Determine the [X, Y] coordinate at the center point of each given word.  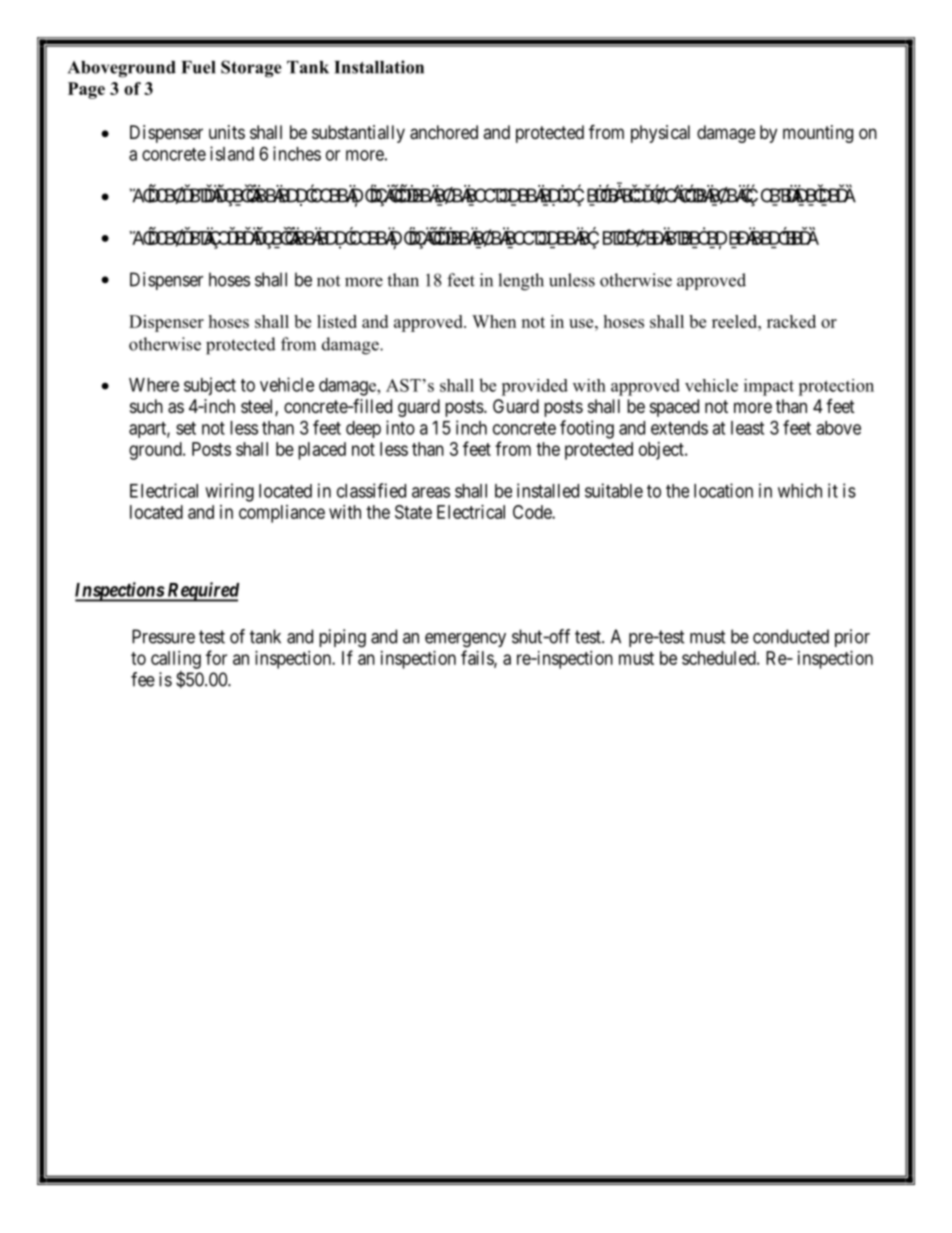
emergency [465, 640]
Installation [379, 67]
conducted [791, 636]
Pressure [163, 636]
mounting [818, 134]
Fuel [198, 67]
